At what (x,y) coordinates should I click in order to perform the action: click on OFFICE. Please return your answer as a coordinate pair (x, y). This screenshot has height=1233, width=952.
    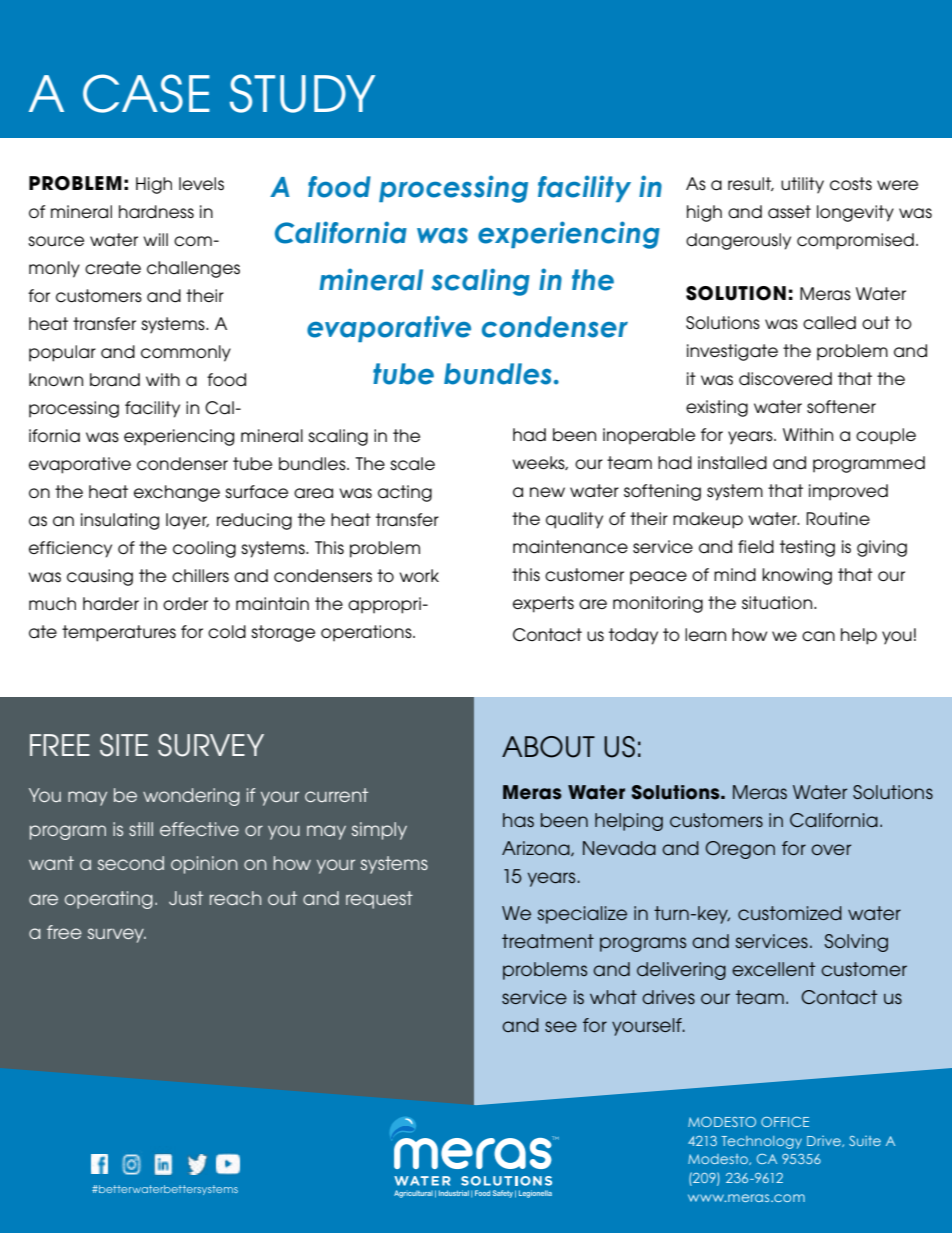
    Looking at the image, I should click on (785, 1122).
